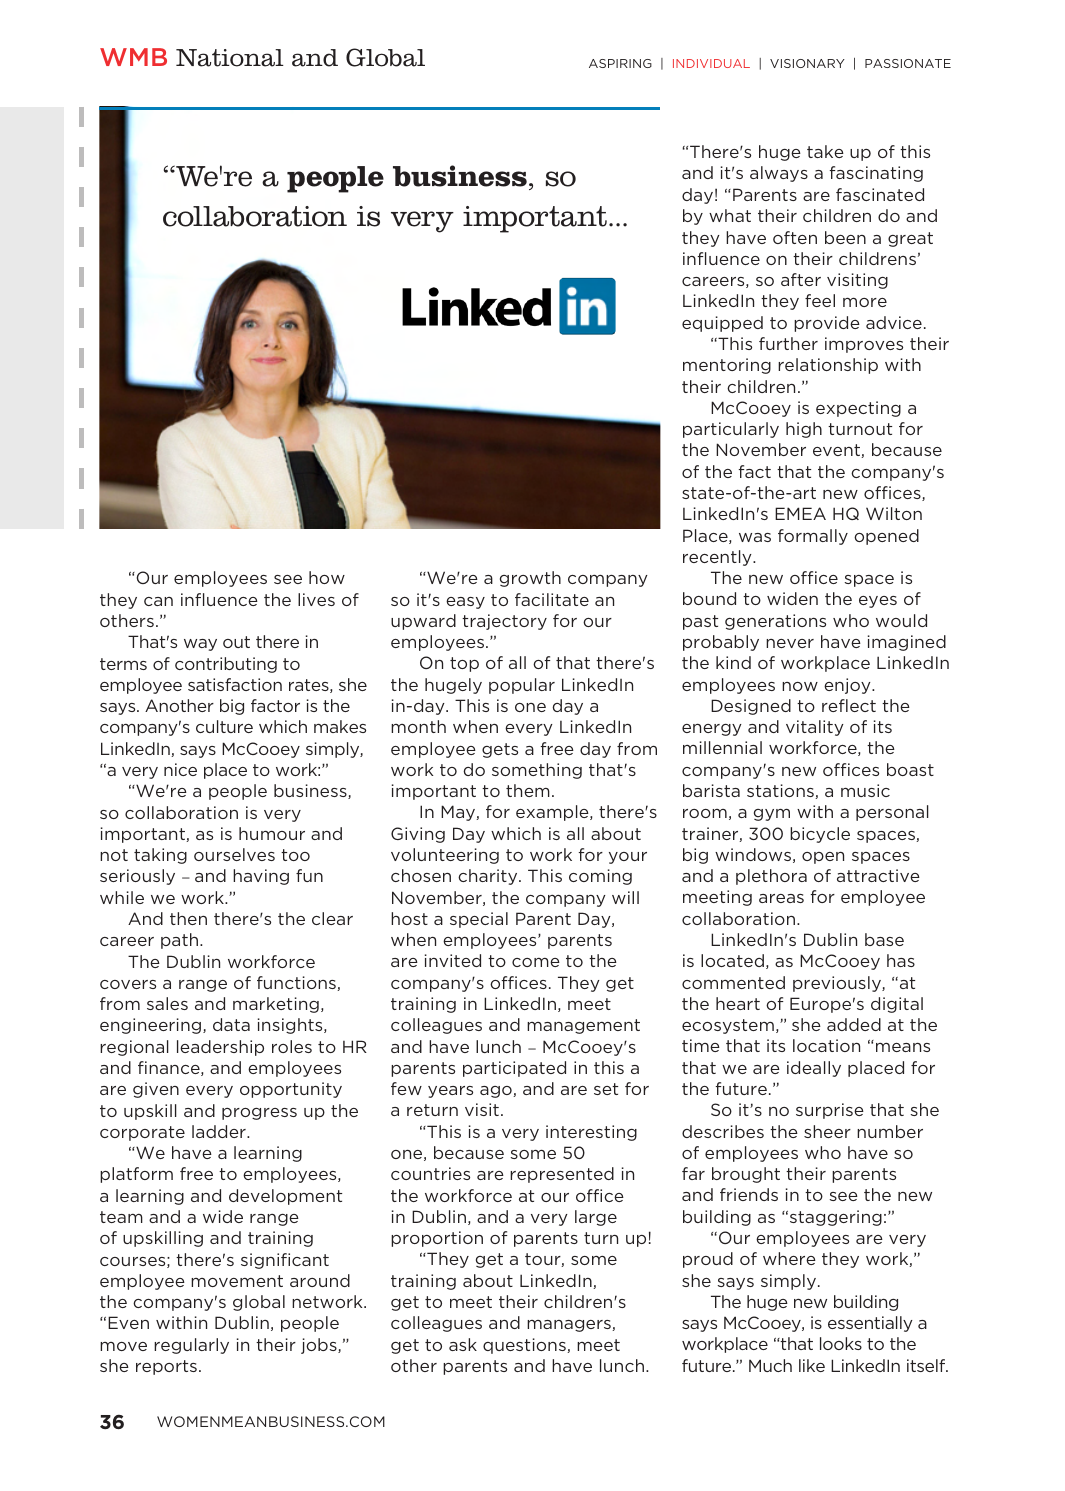 The width and height of the document is (1065, 1491). I want to click on reflect, so click(849, 705).
